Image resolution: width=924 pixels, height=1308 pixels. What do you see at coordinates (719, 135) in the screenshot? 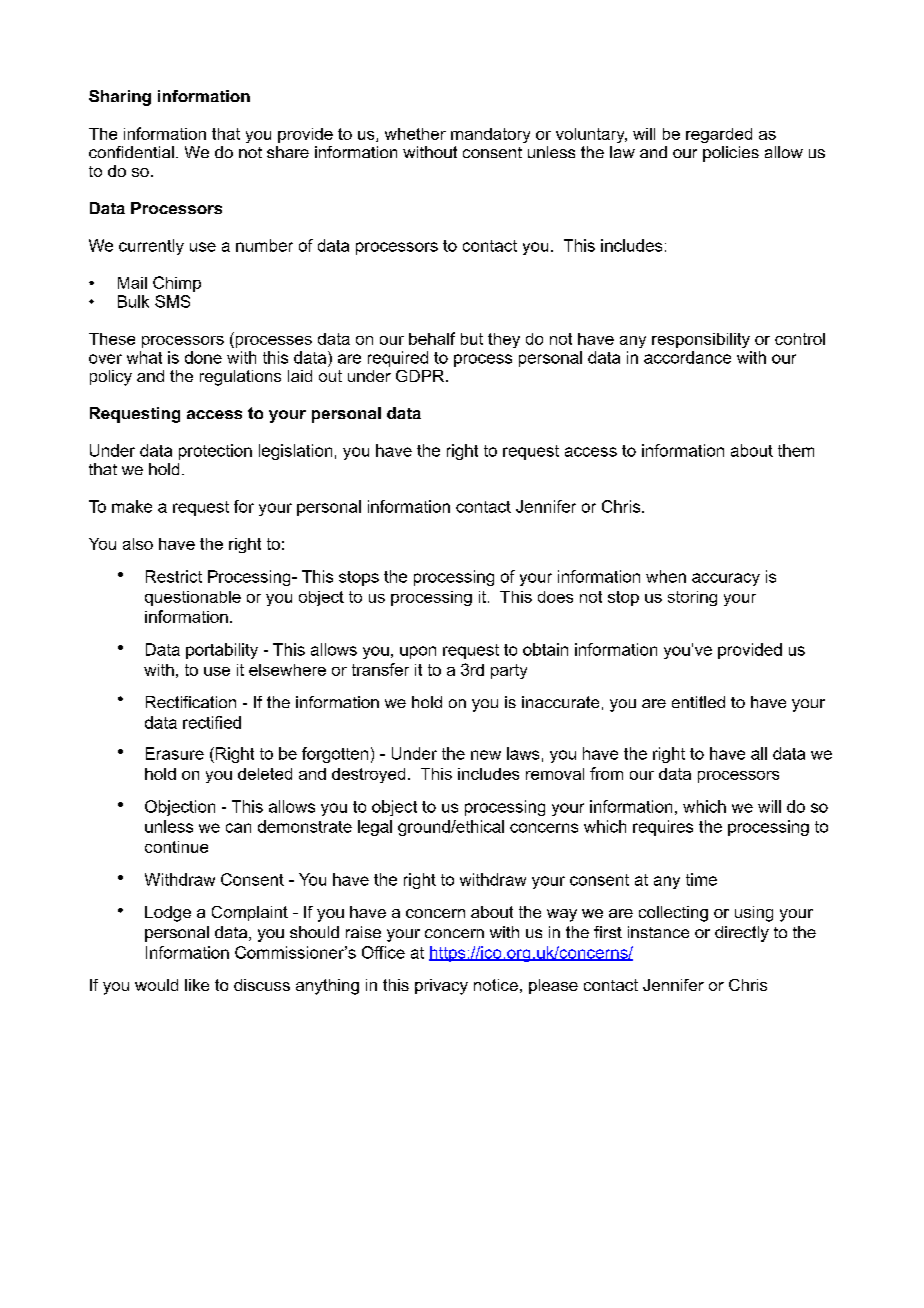
I see `regarded` at bounding box center [719, 135].
